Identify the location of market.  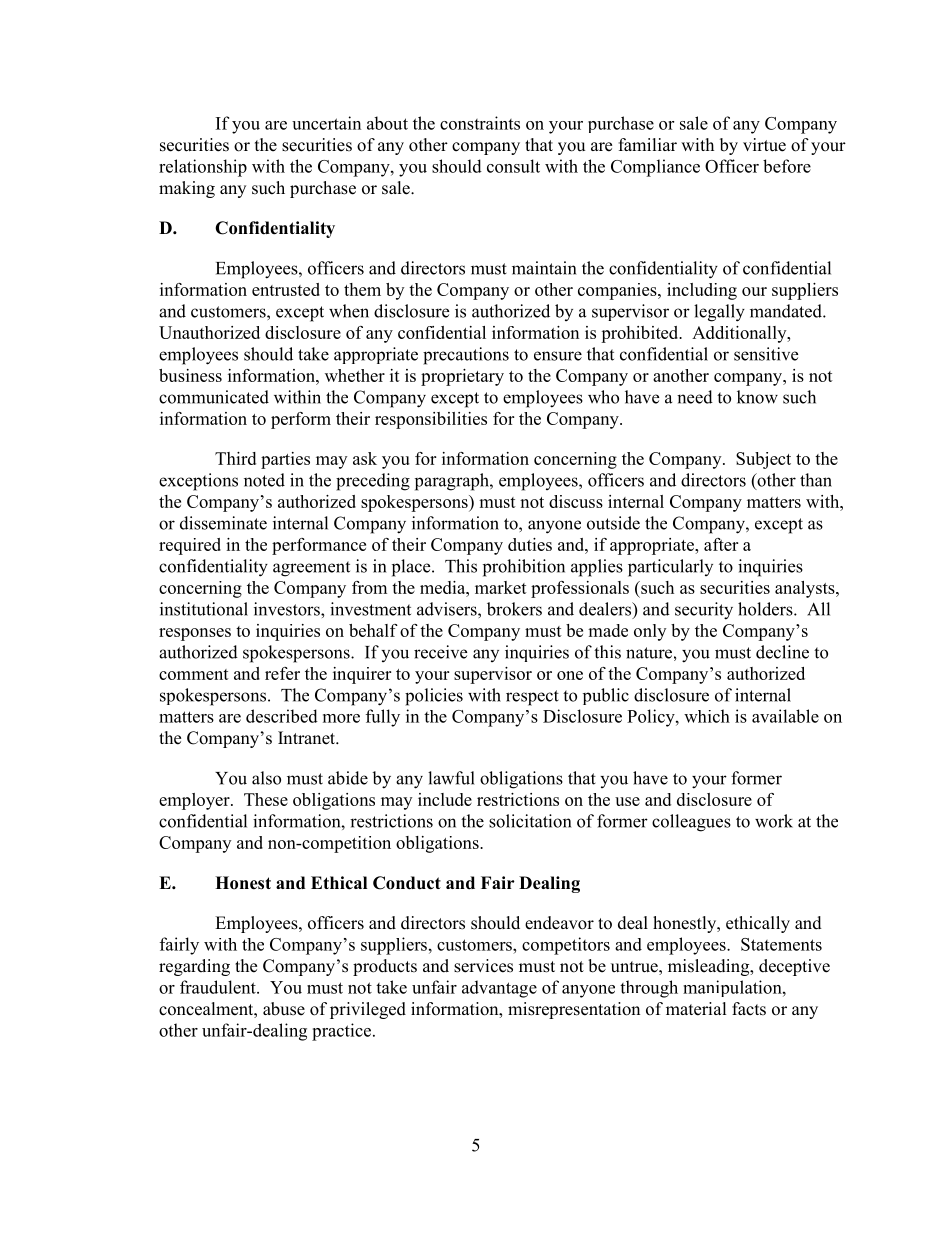
(501, 587).
